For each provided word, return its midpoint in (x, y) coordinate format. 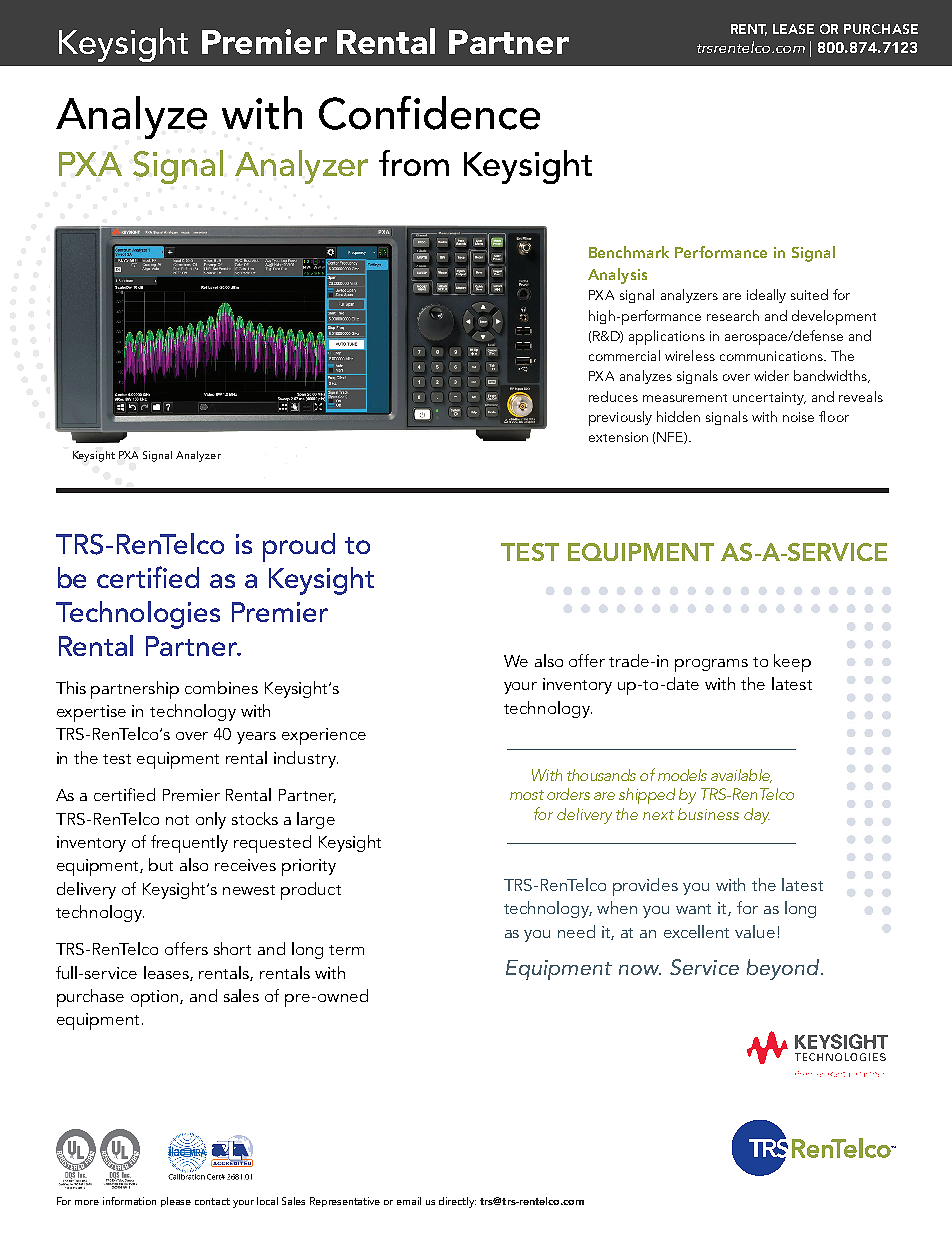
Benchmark (629, 252)
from (414, 163)
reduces (613, 396)
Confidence (429, 113)
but (161, 864)
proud (299, 547)
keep (792, 663)
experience (324, 736)
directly (457, 1202)
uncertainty (769, 398)
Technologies (138, 615)
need (576, 931)
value (755, 931)
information (129, 1201)
